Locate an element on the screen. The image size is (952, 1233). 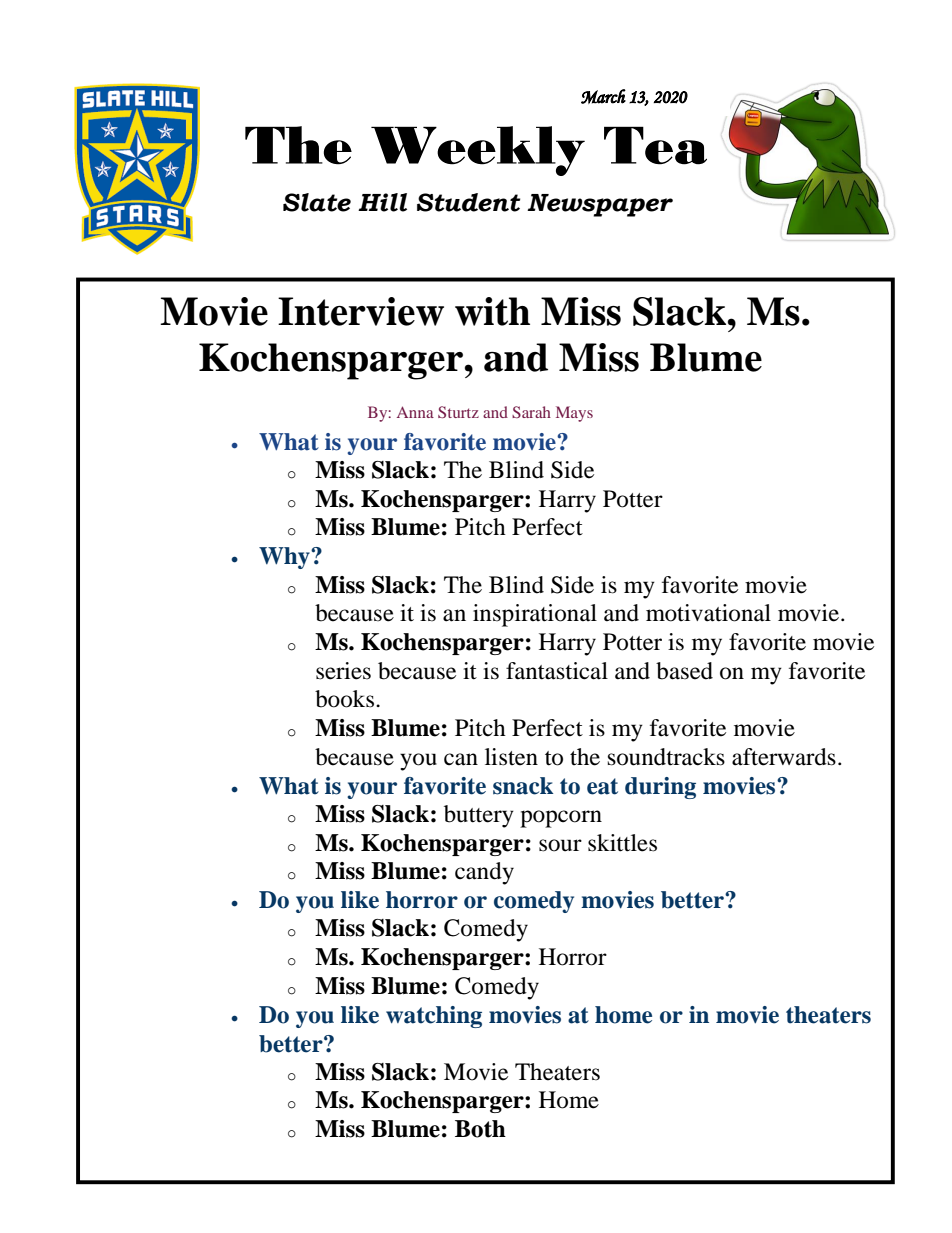
Sarah is located at coordinates (531, 412).
